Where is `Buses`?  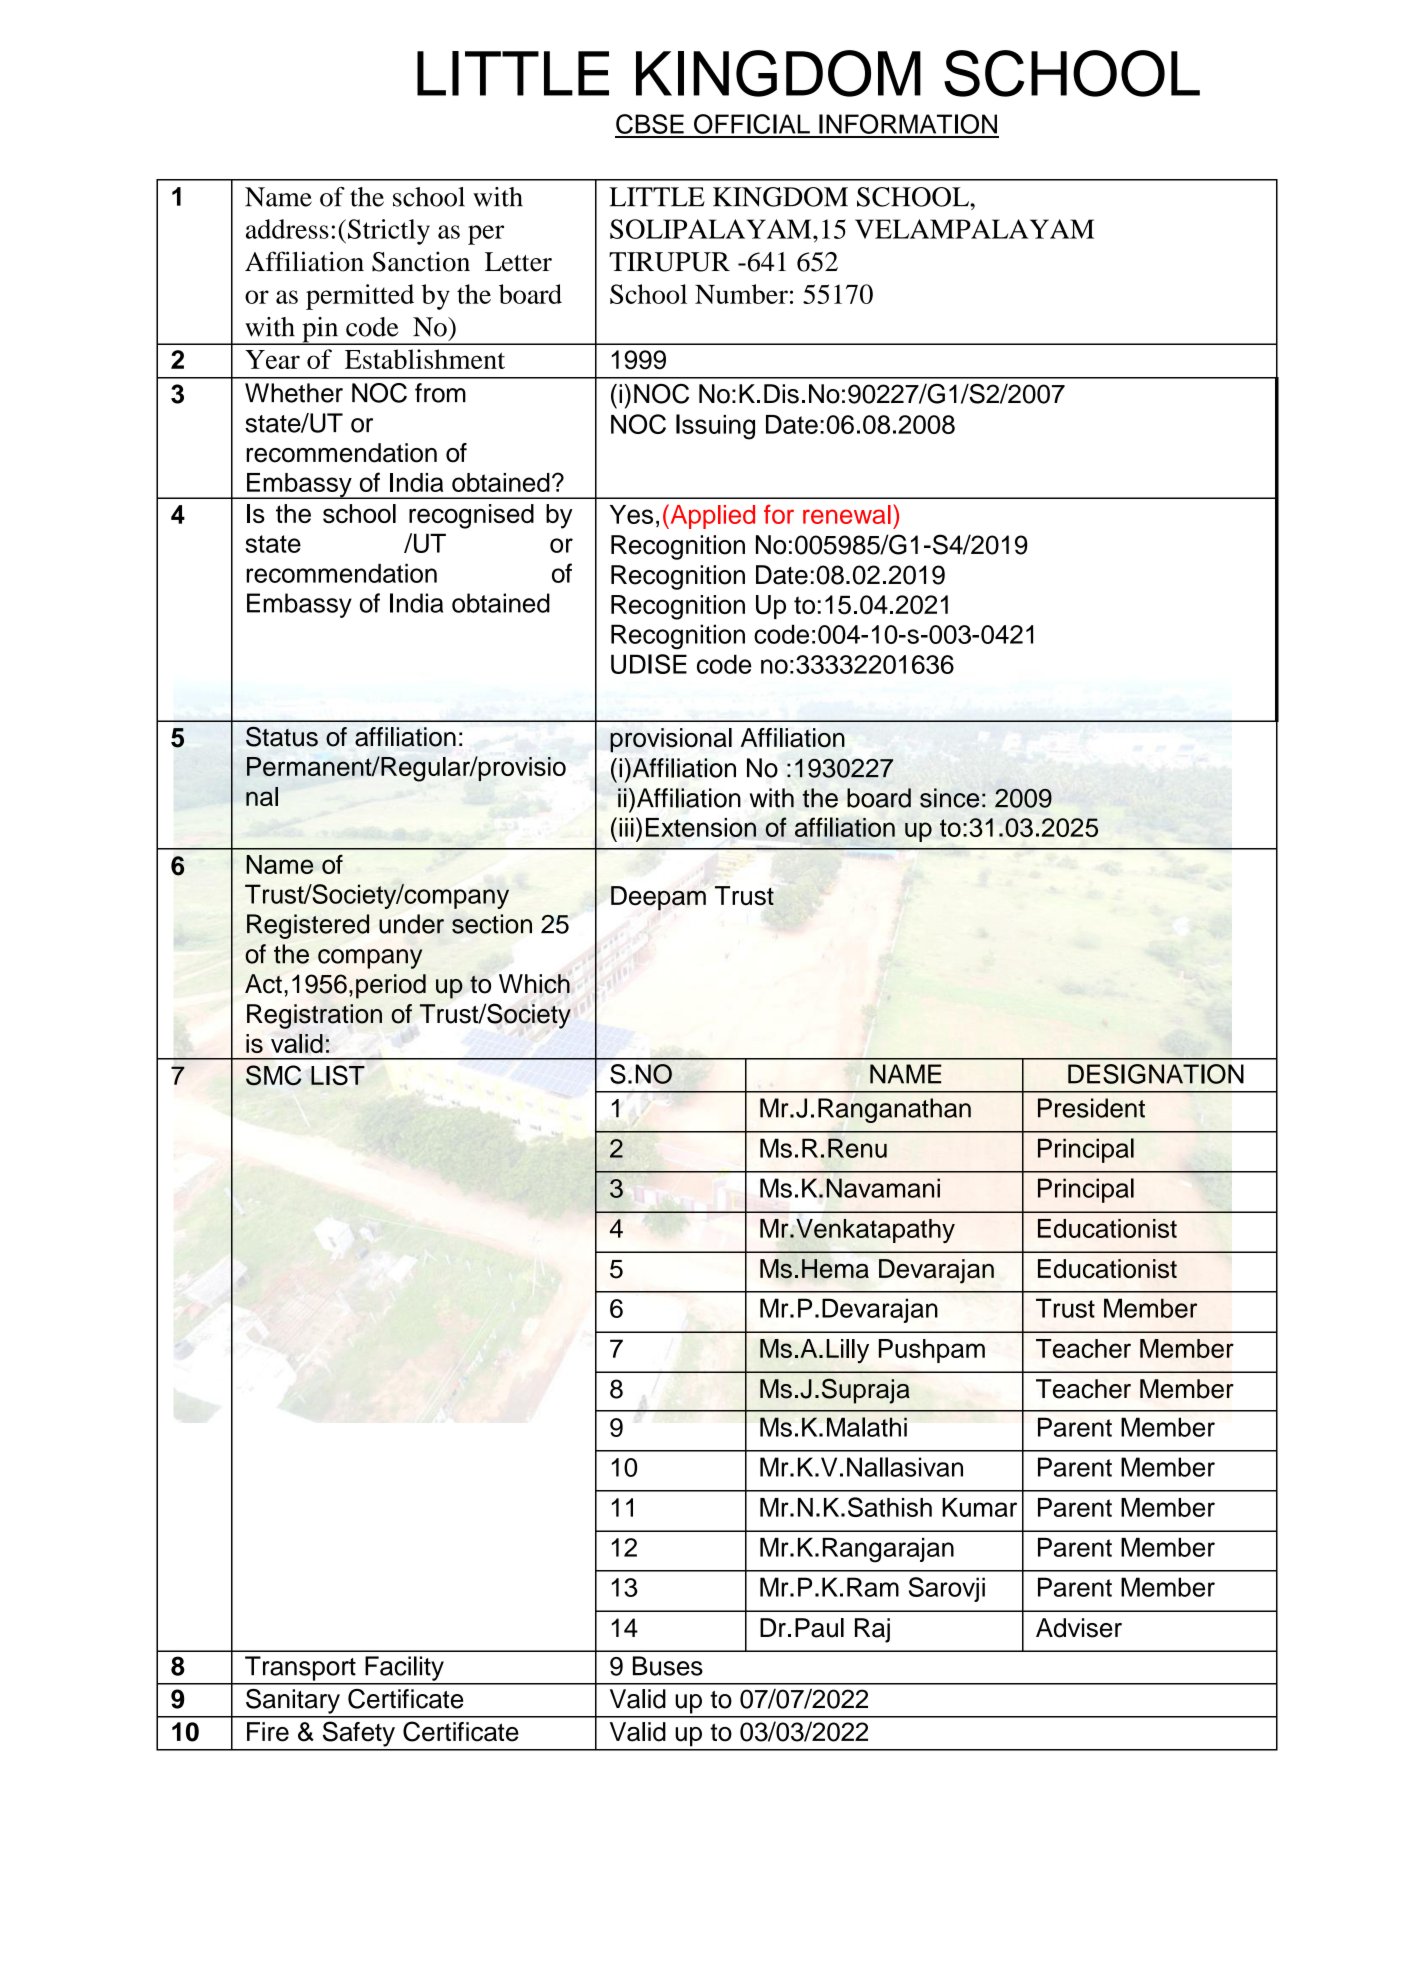
Buses is located at coordinates (668, 1666).
